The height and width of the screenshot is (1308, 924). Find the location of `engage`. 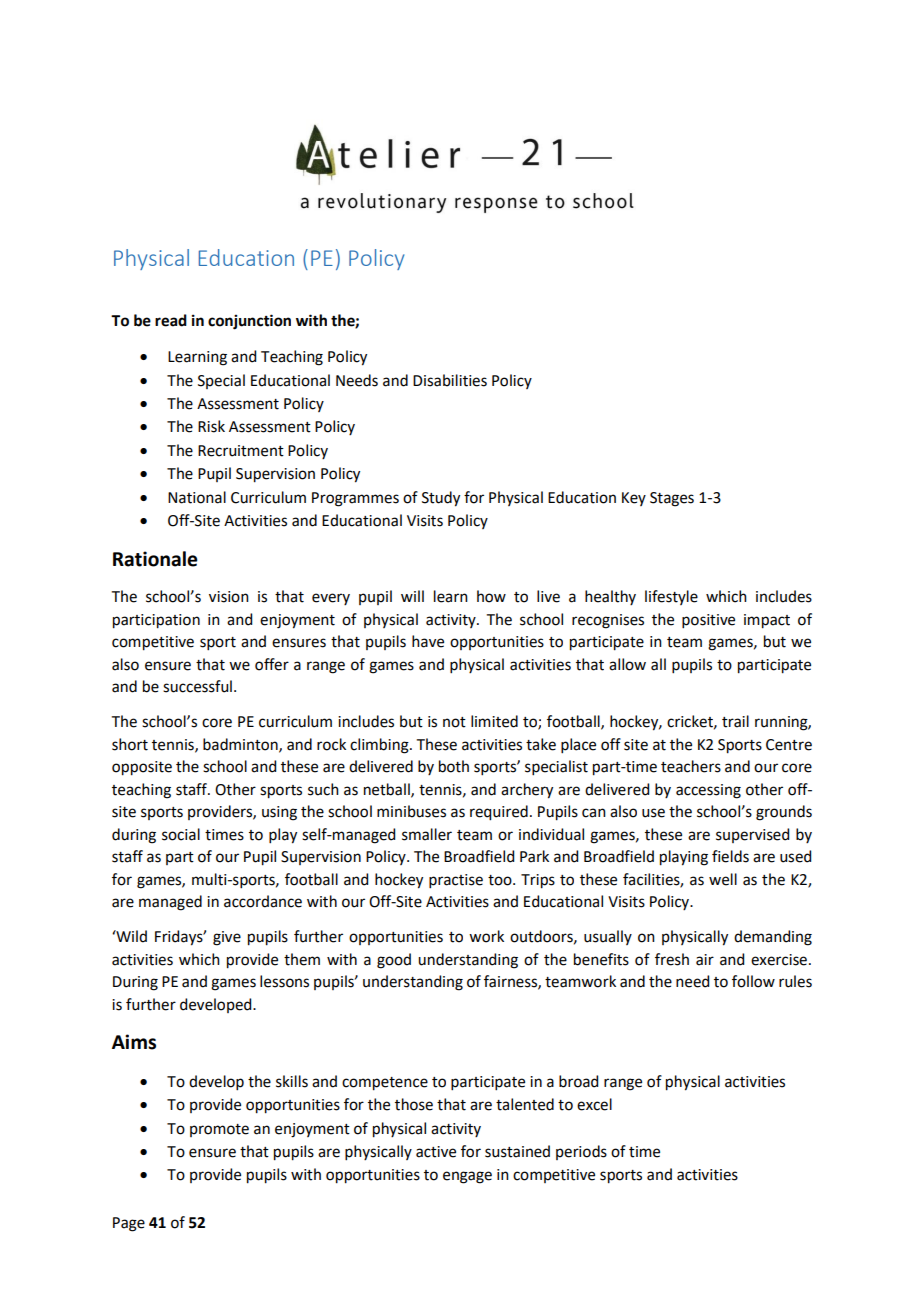

engage is located at coordinates (467, 1177).
